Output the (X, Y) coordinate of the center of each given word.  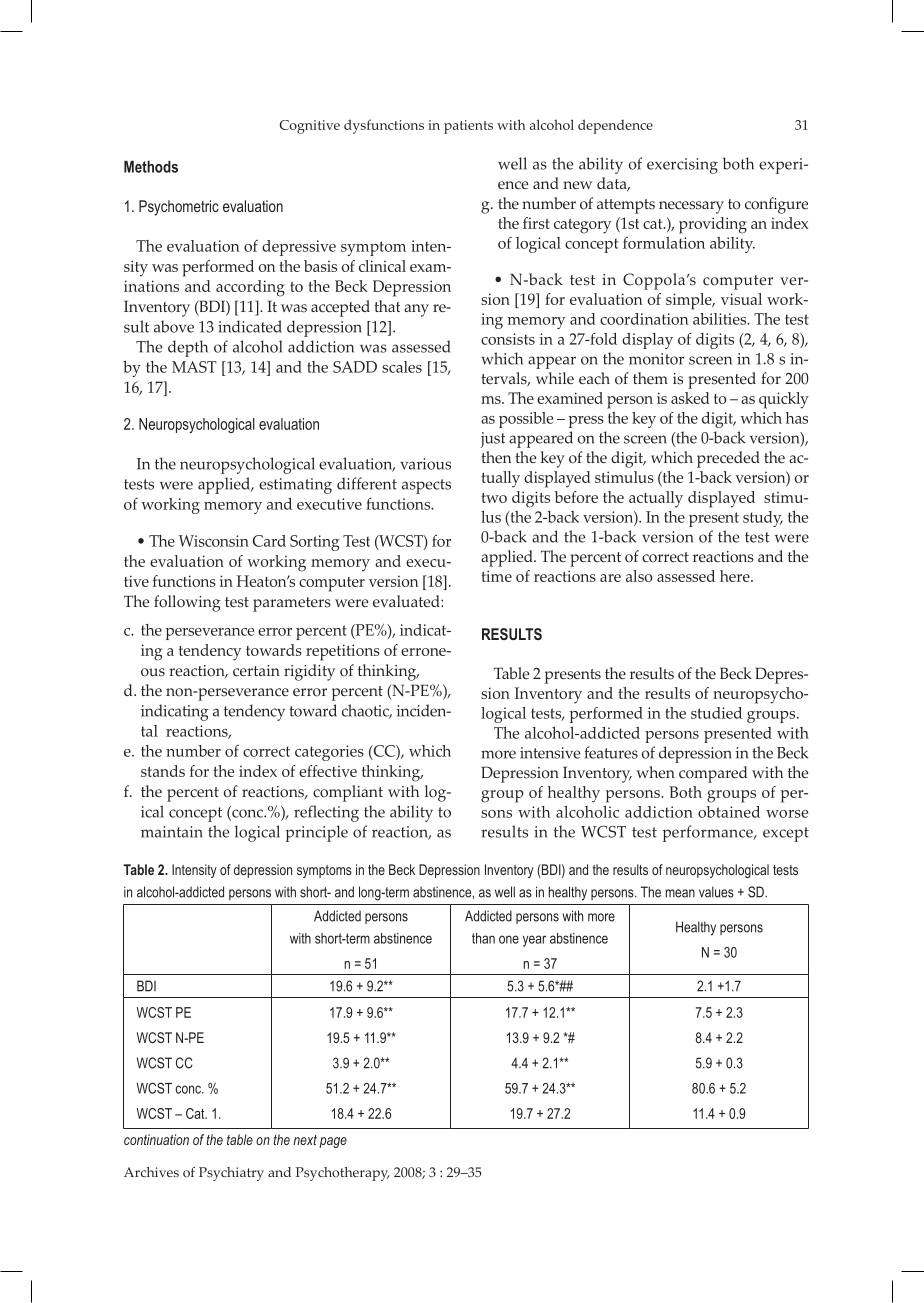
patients (468, 127)
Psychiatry (231, 1174)
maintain (172, 832)
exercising (682, 166)
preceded (728, 459)
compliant (348, 793)
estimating (295, 486)
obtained (729, 812)
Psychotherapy (343, 1174)
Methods (151, 167)
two (494, 498)
